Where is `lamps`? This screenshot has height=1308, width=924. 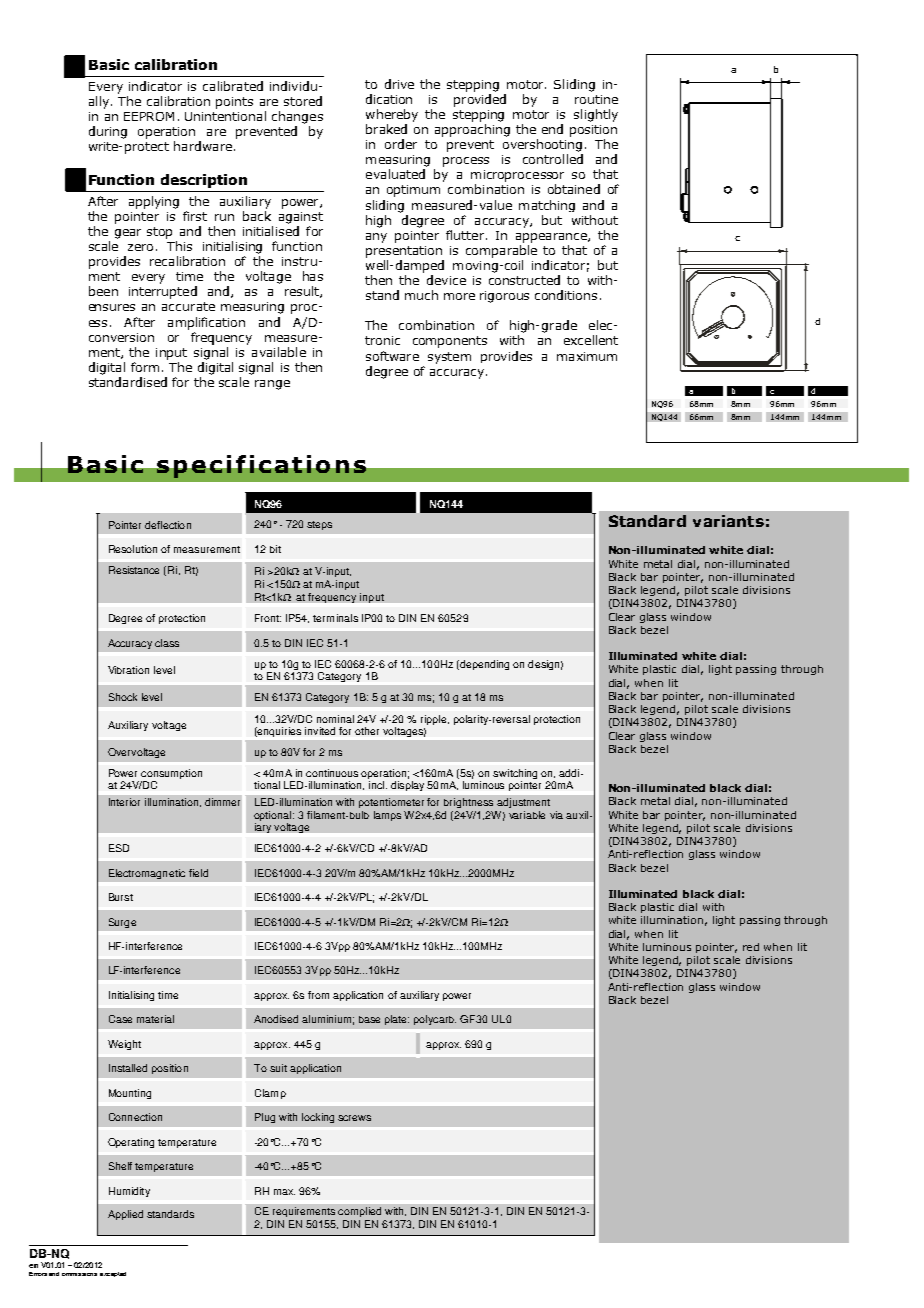 lamps is located at coordinates (387, 816).
